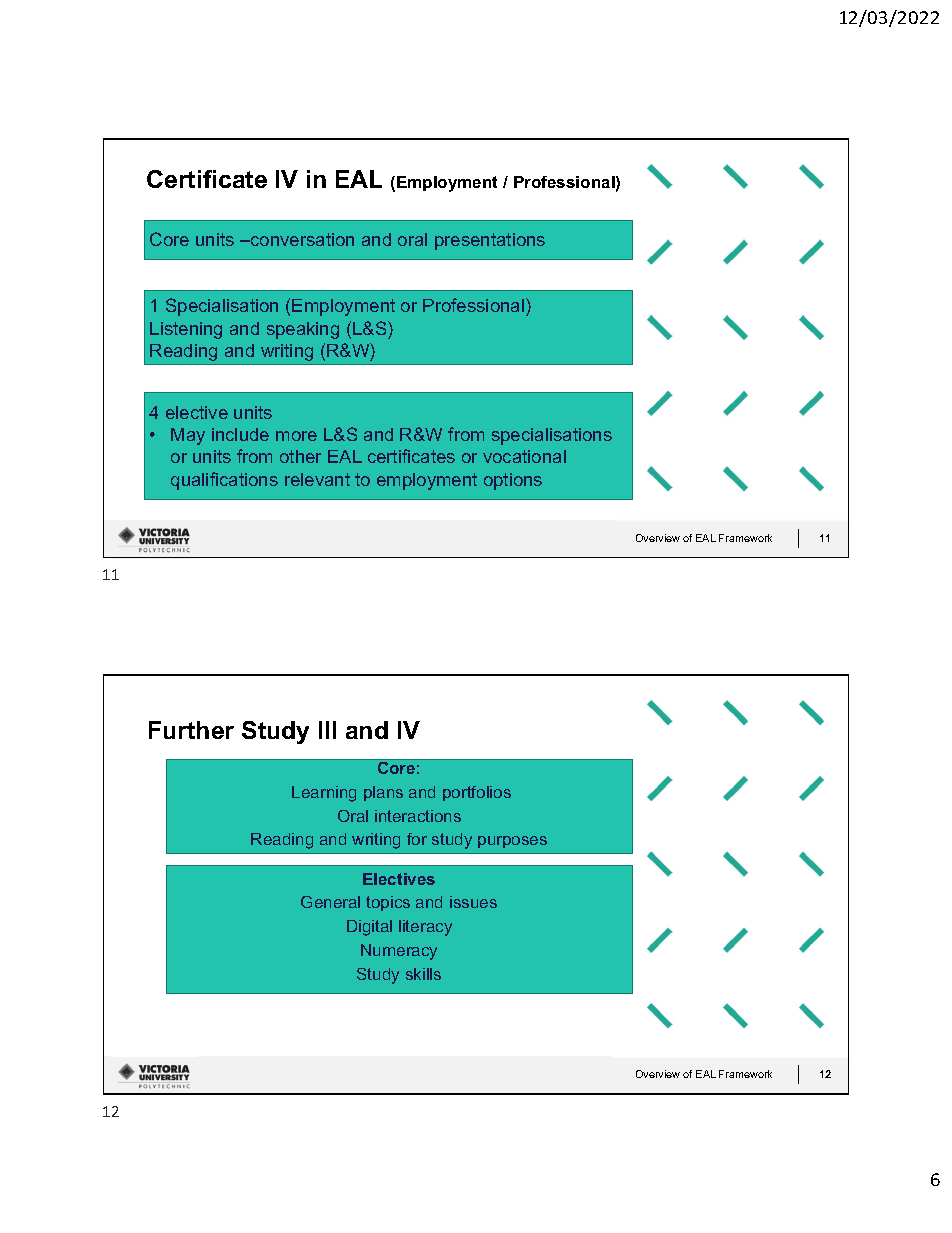 The image size is (952, 1233). I want to click on options, so click(513, 481).
